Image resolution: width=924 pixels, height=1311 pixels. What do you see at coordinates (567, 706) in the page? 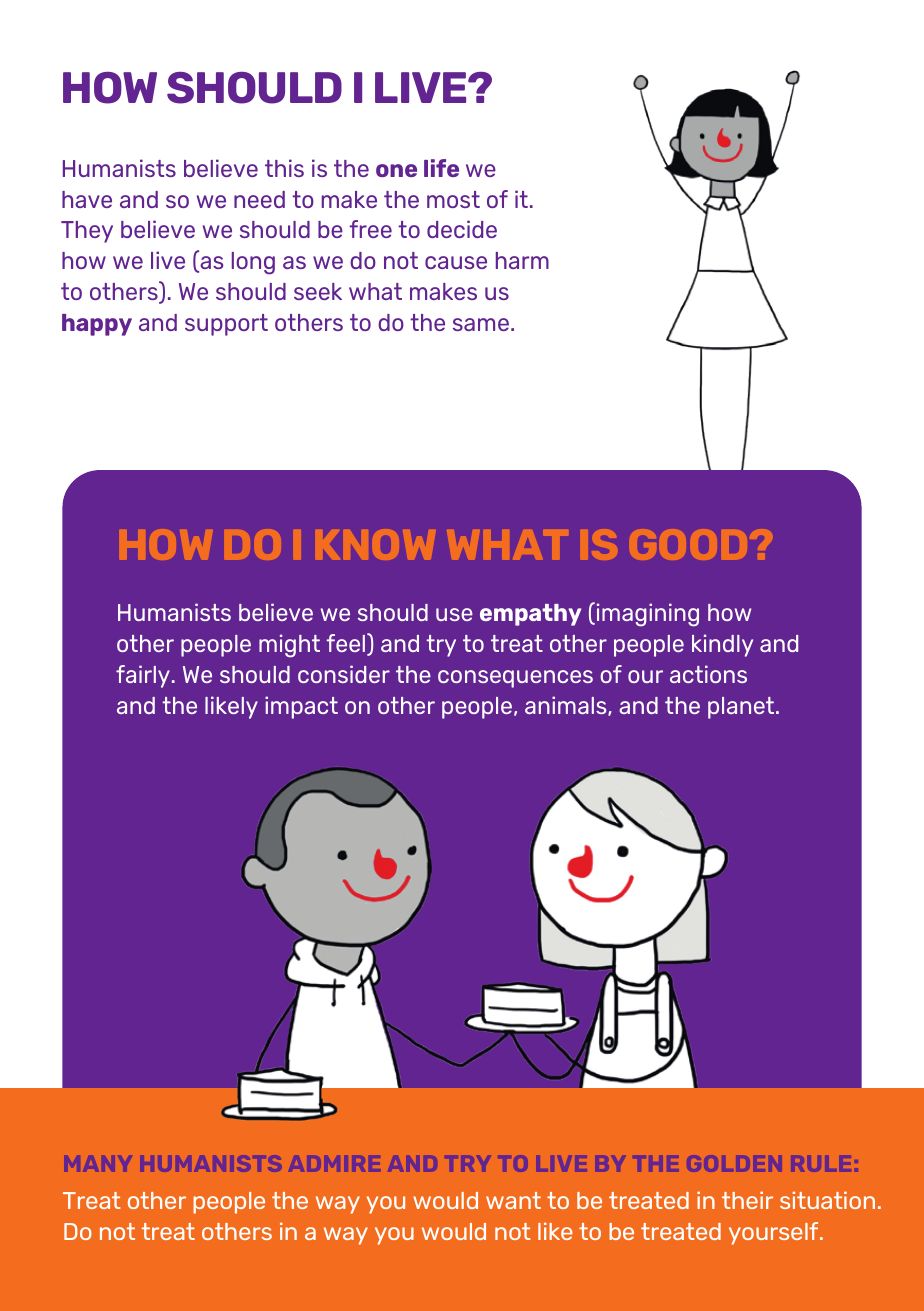
I see `animals` at bounding box center [567, 706].
